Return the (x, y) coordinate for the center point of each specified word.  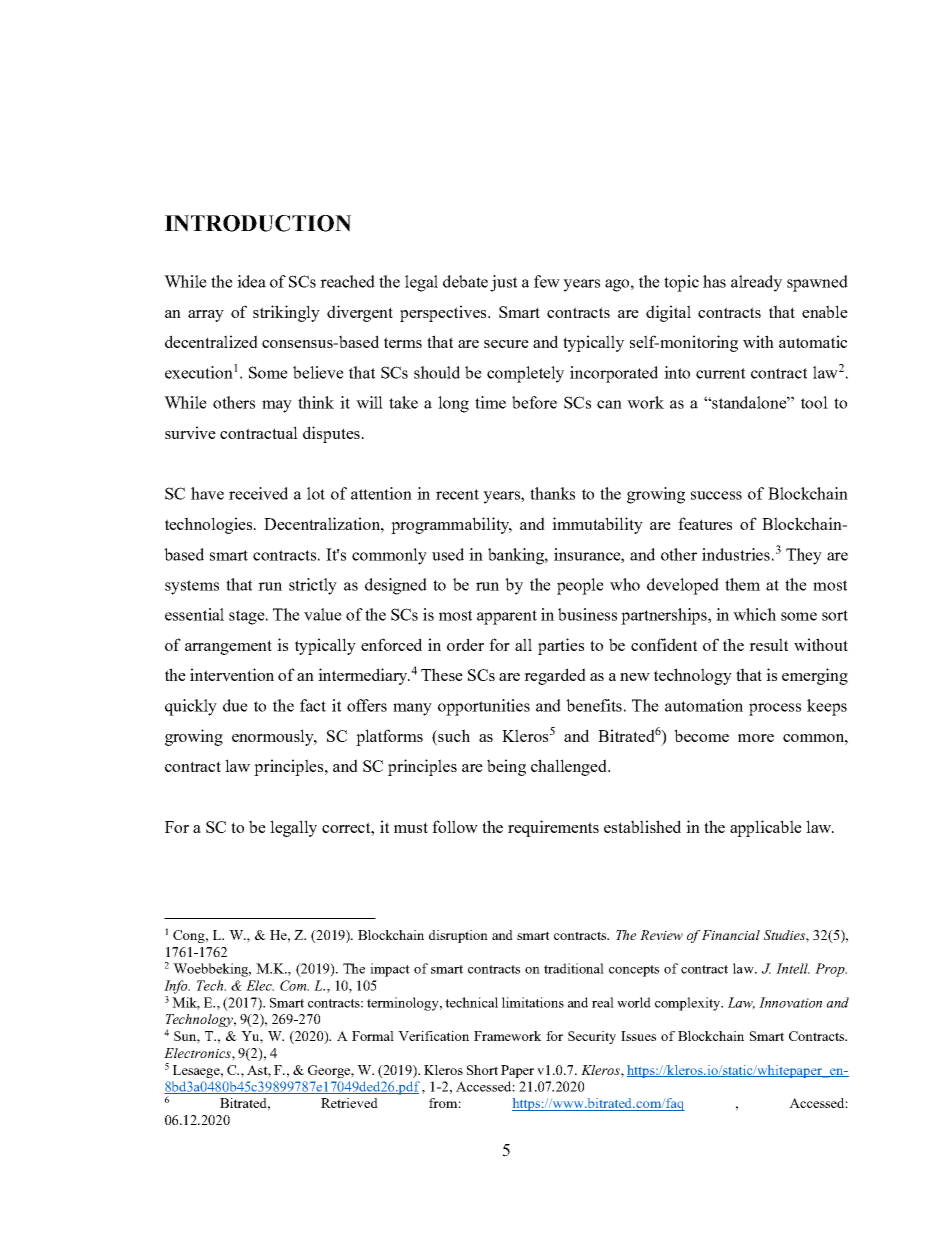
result (768, 644)
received (258, 493)
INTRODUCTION (258, 223)
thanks (552, 493)
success (716, 495)
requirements (553, 828)
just (503, 283)
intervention (232, 674)
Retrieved (349, 1103)
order (465, 644)
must (411, 827)
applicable (766, 828)
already (756, 283)
